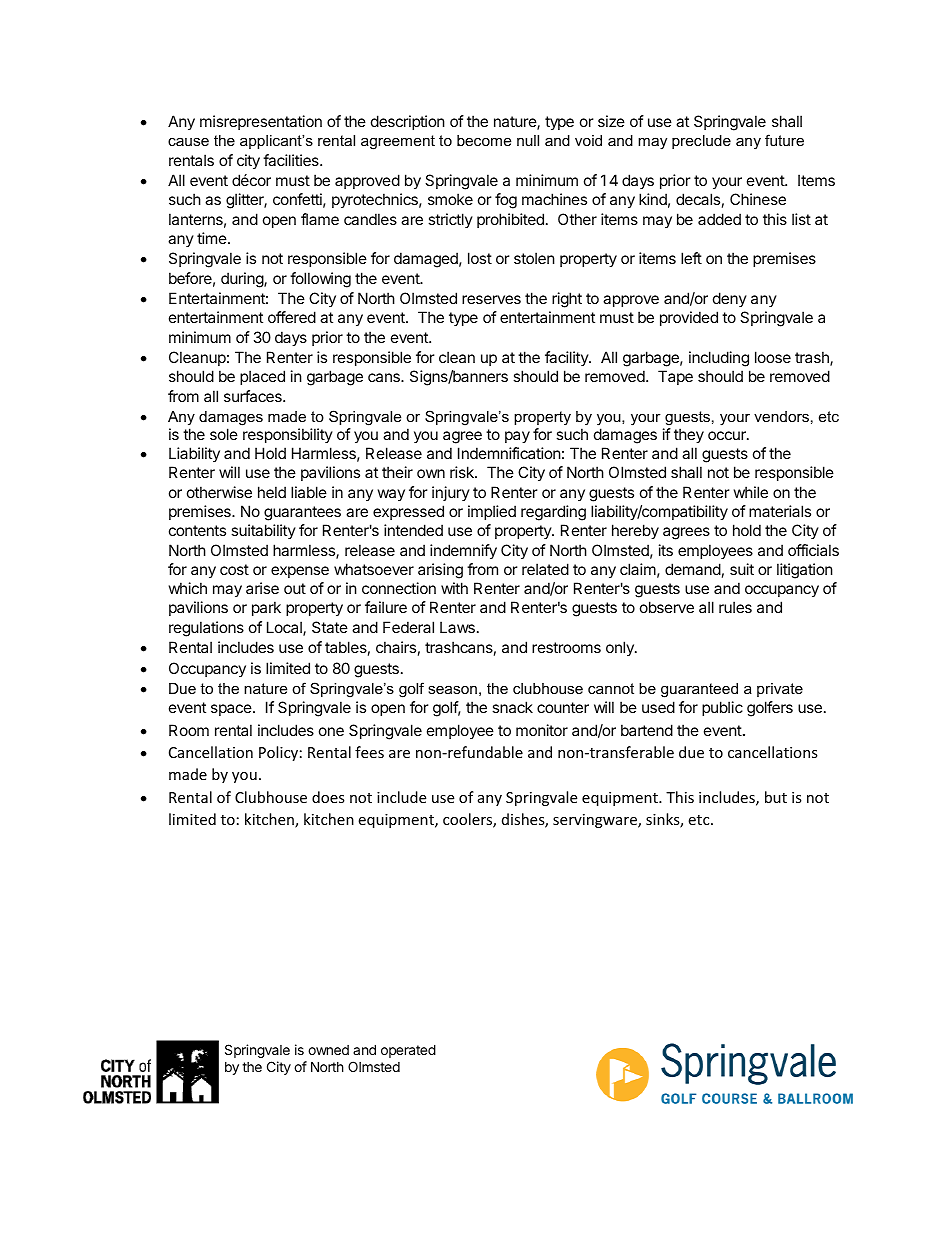 This page has width=952, height=1233. What do you see at coordinates (288, 435) in the page?
I see `responsibility` at bounding box center [288, 435].
